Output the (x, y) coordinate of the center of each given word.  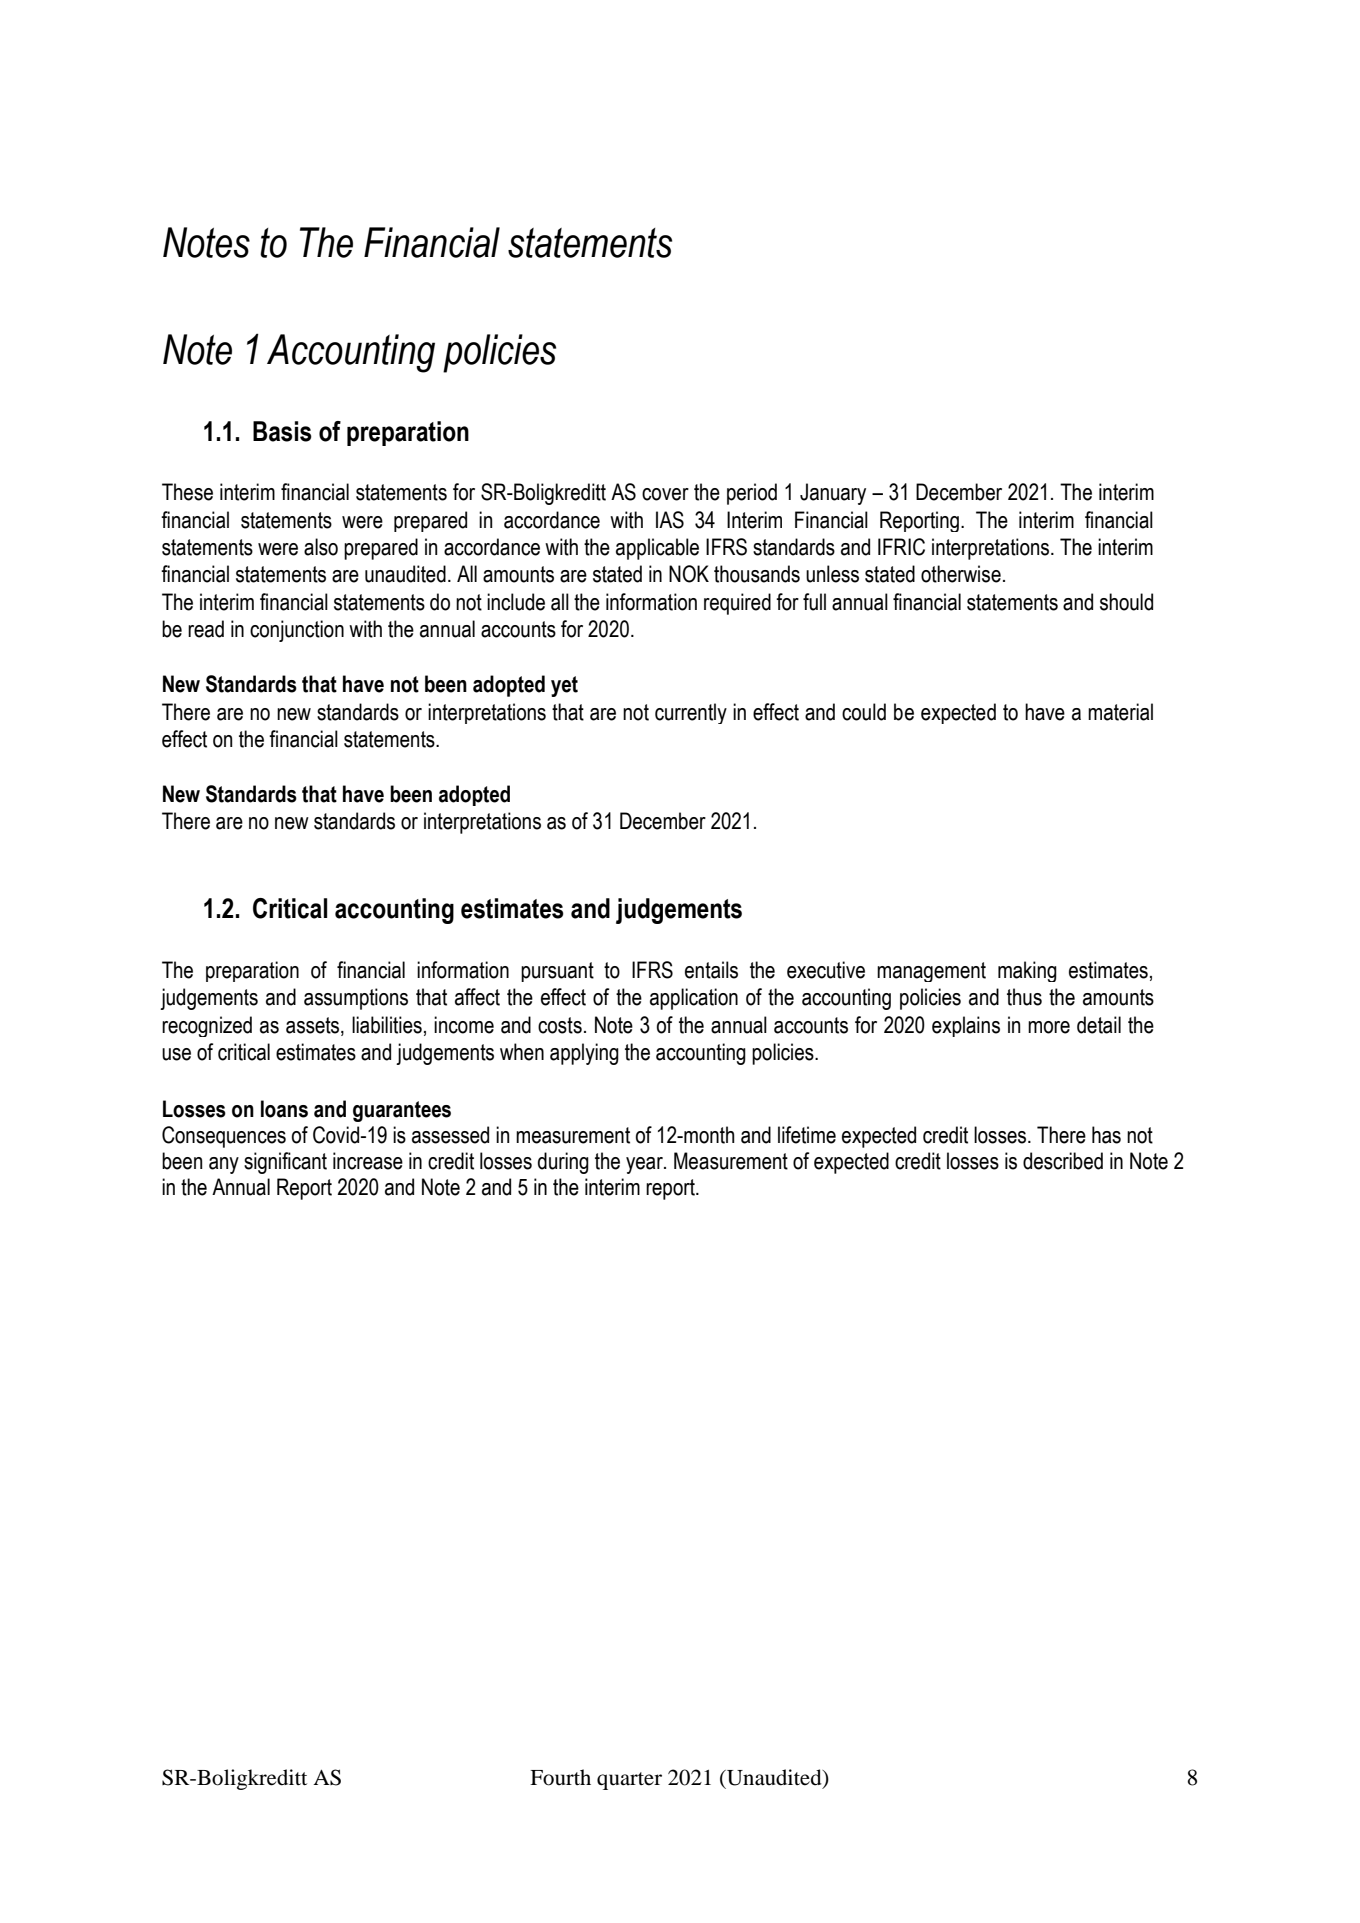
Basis (282, 431)
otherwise (961, 574)
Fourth (560, 1777)
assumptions (356, 999)
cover (665, 494)
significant (285, 1163)
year (645, 1165)
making (1027, 971)
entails (711, 970)
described (1063, 1161)
